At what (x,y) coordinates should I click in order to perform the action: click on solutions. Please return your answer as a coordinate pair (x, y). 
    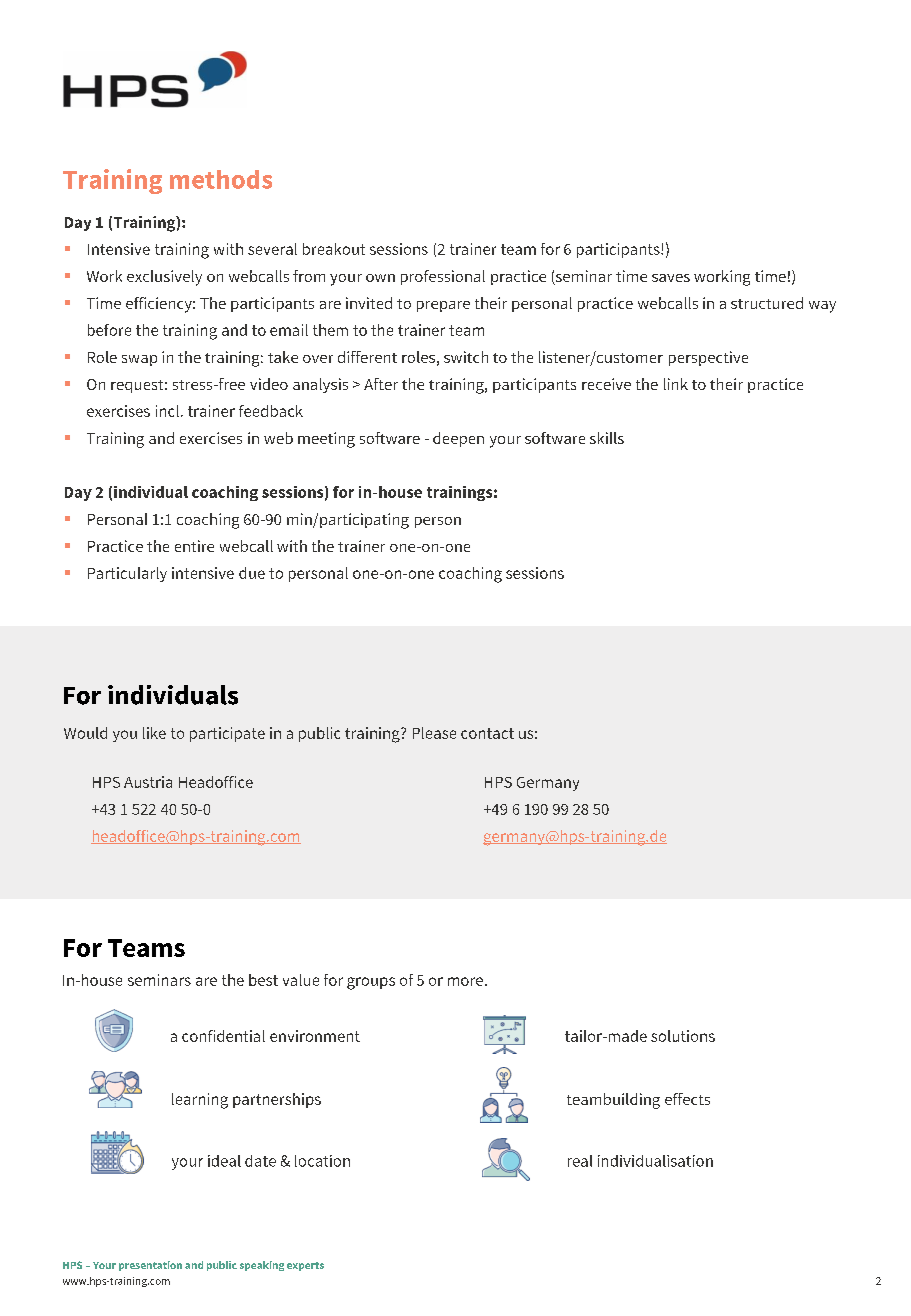
    Looking at the image, I should click on (683, 1036).
